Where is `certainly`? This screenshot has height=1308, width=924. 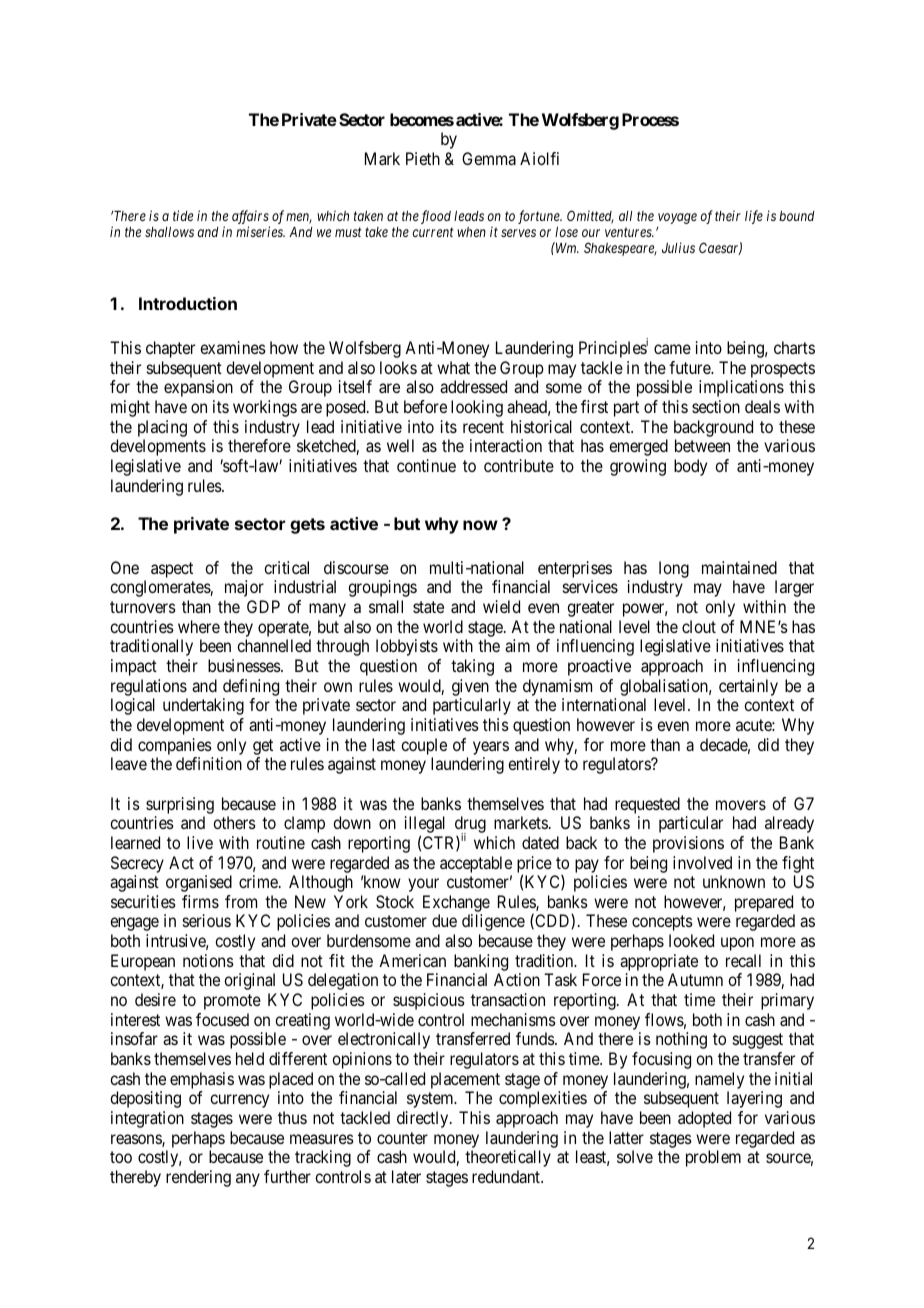
certainly is located at coordinates (748, 687).
